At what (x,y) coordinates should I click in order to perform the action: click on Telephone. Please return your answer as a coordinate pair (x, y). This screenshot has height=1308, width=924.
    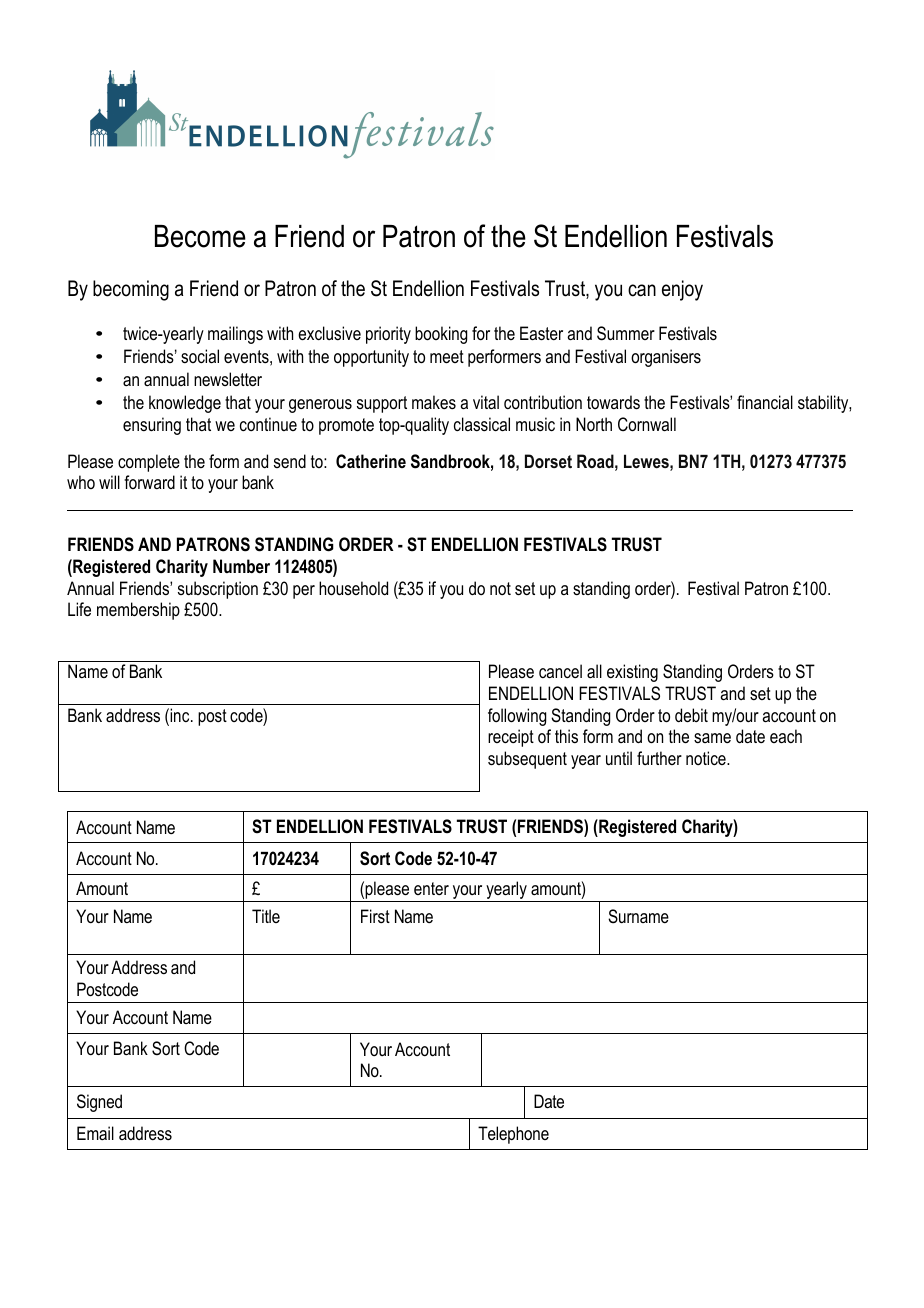
    Looking at the image, I should click on (513, 1135).
